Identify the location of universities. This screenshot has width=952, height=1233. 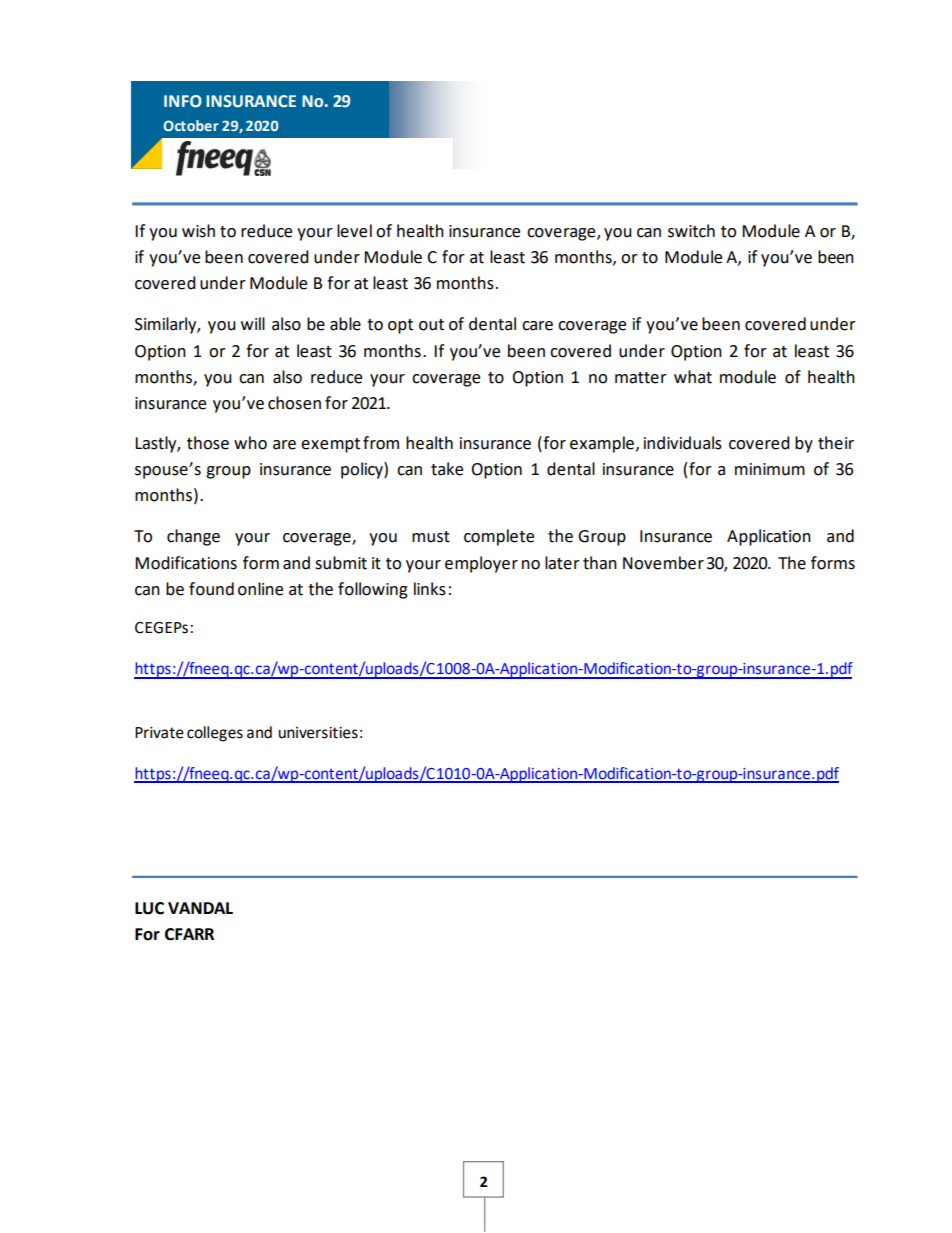
(318, 733).
